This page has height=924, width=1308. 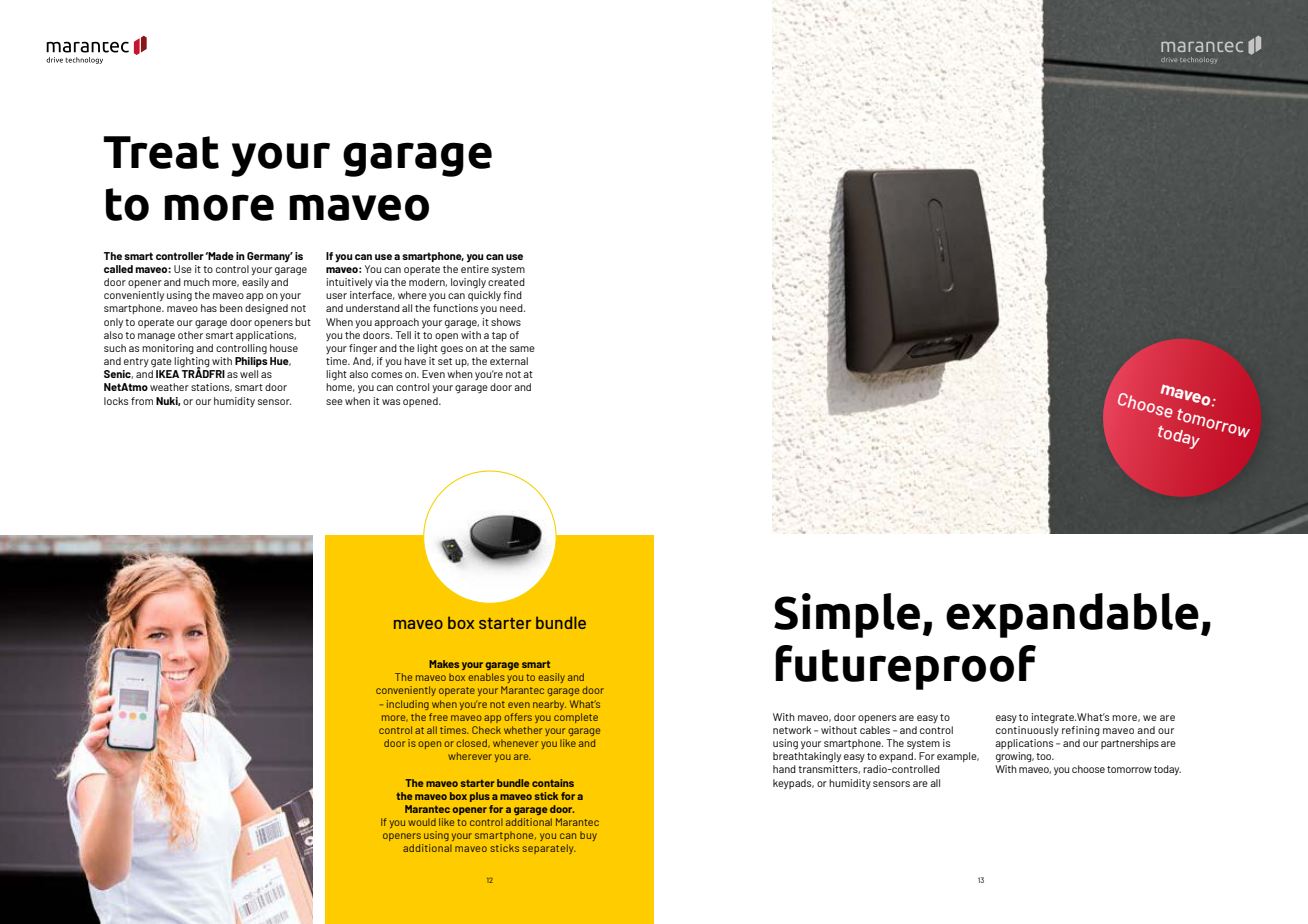 What do you see at coordinates (1015, 757) in the page?
I see `growing` at bounding box center [1015, 757].
